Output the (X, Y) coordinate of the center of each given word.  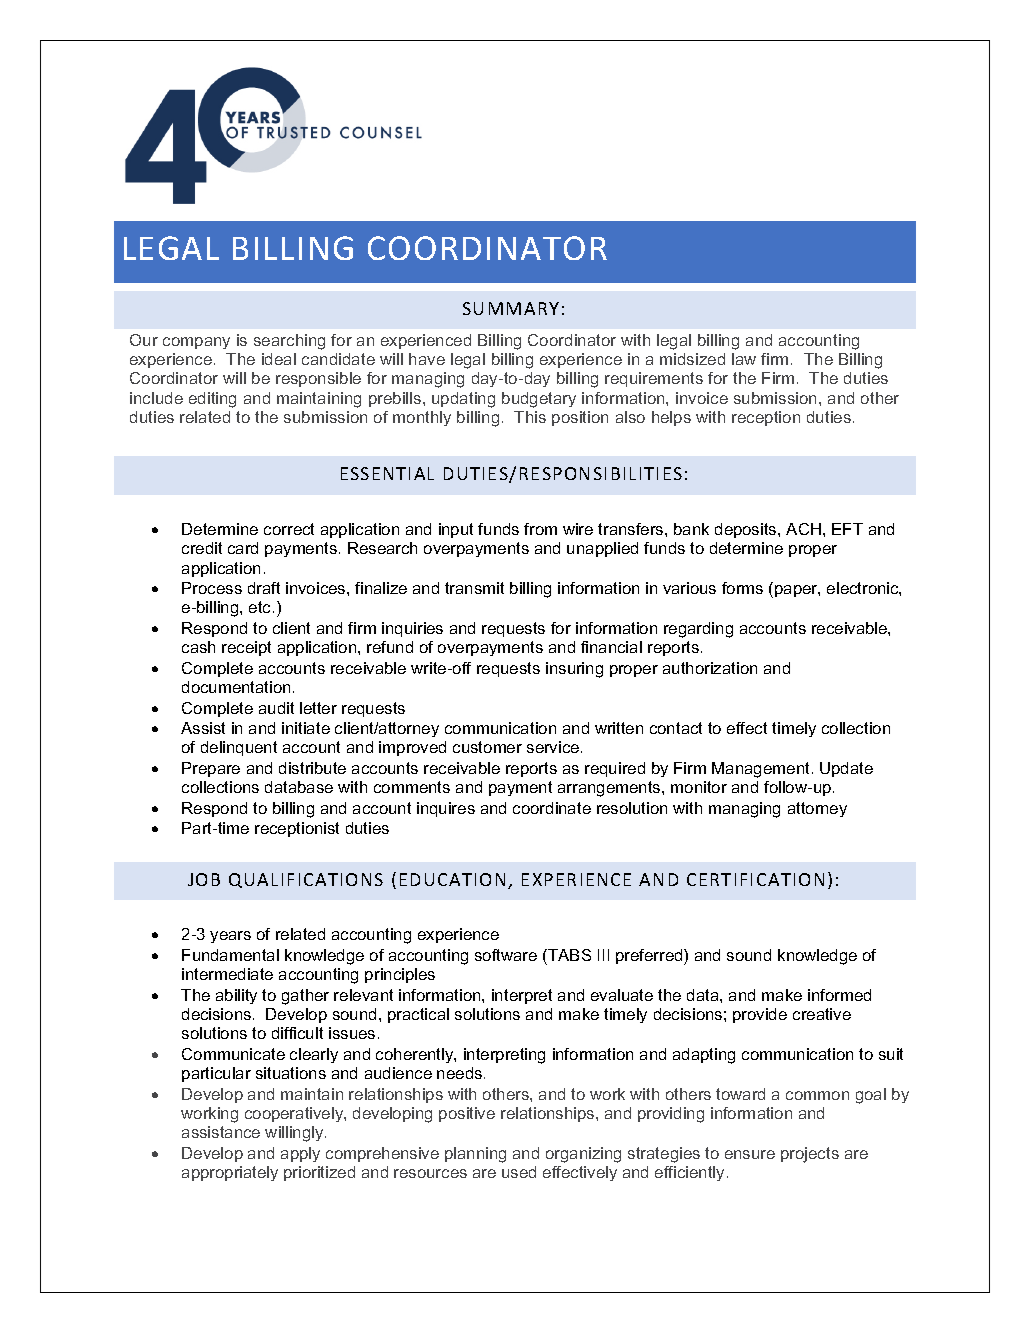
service (554, 747)
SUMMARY (511, 308)
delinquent (239, 748)
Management (760, 770)
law (744, 359)
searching (289, 342)
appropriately (230, 1173)
